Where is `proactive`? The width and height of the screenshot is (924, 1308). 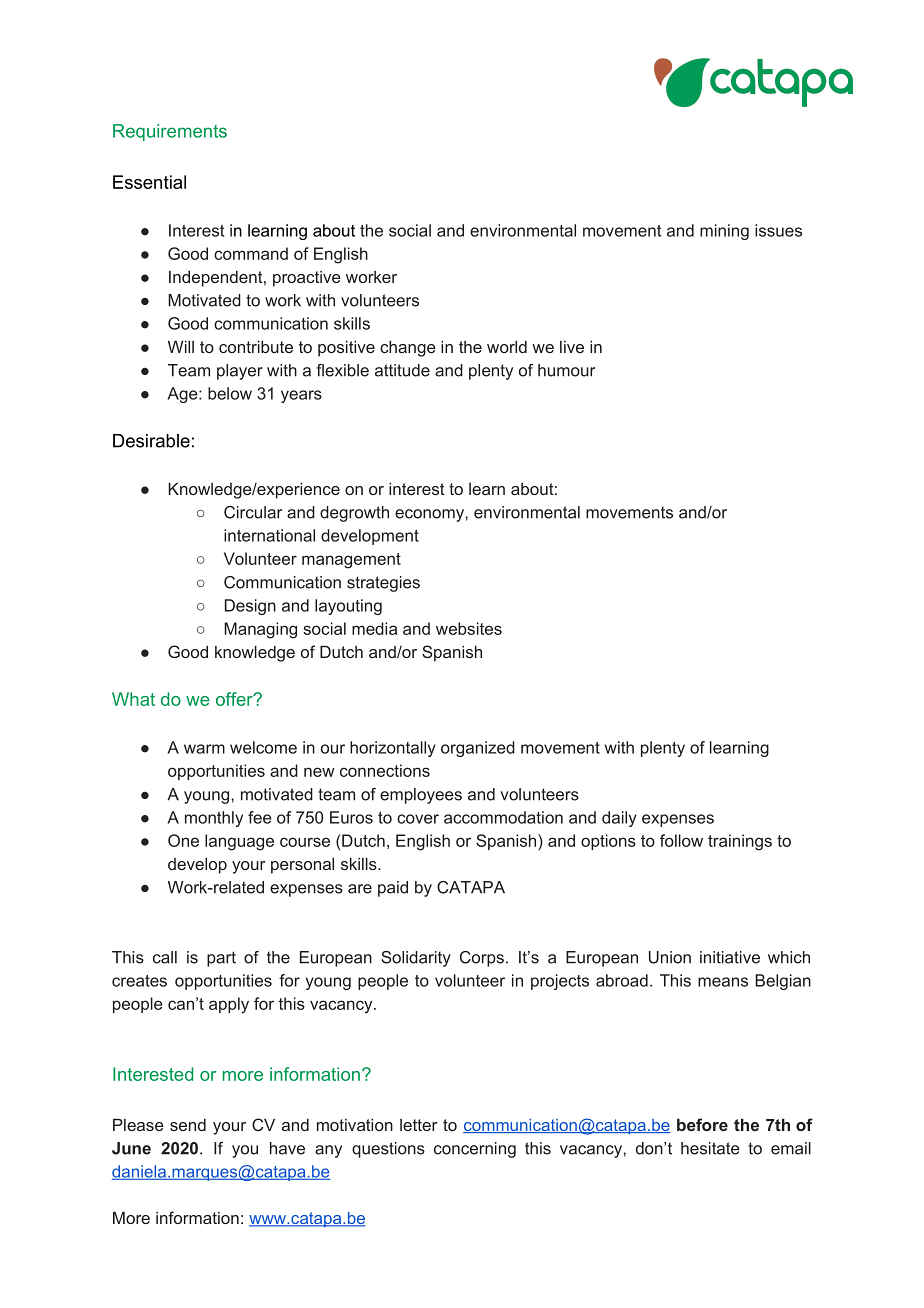 proactive is located at coordinates (307, 279).
